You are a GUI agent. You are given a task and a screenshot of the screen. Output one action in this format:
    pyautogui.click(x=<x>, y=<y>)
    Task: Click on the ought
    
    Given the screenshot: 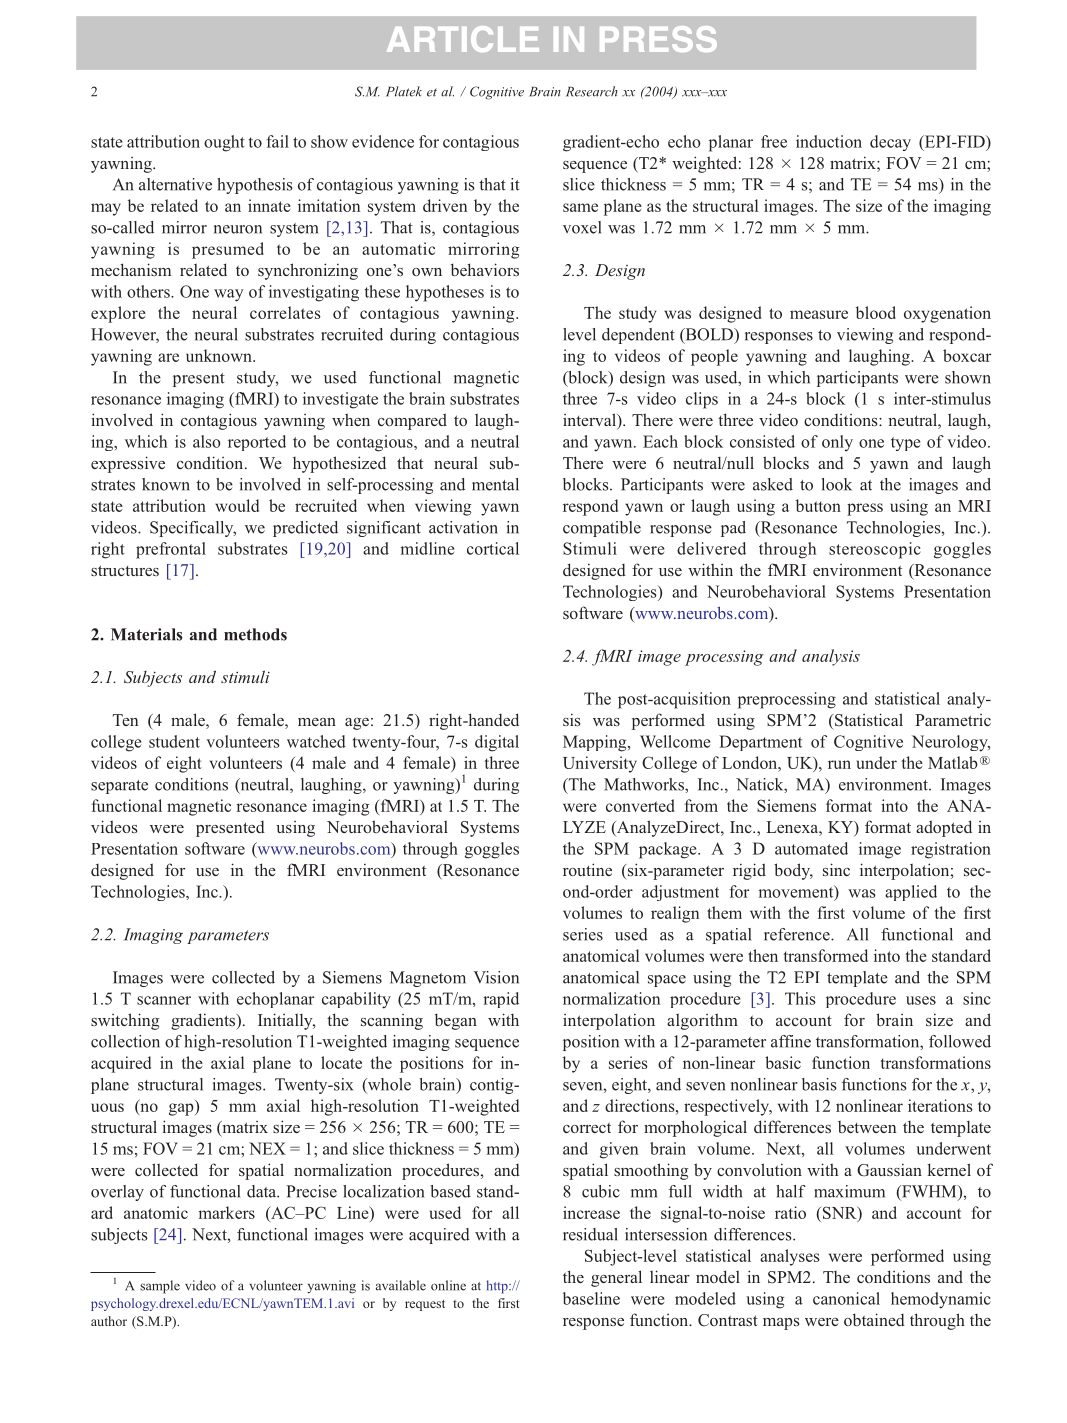 What is the action you would take?
    pyautogui.click(x=224, y=143)
